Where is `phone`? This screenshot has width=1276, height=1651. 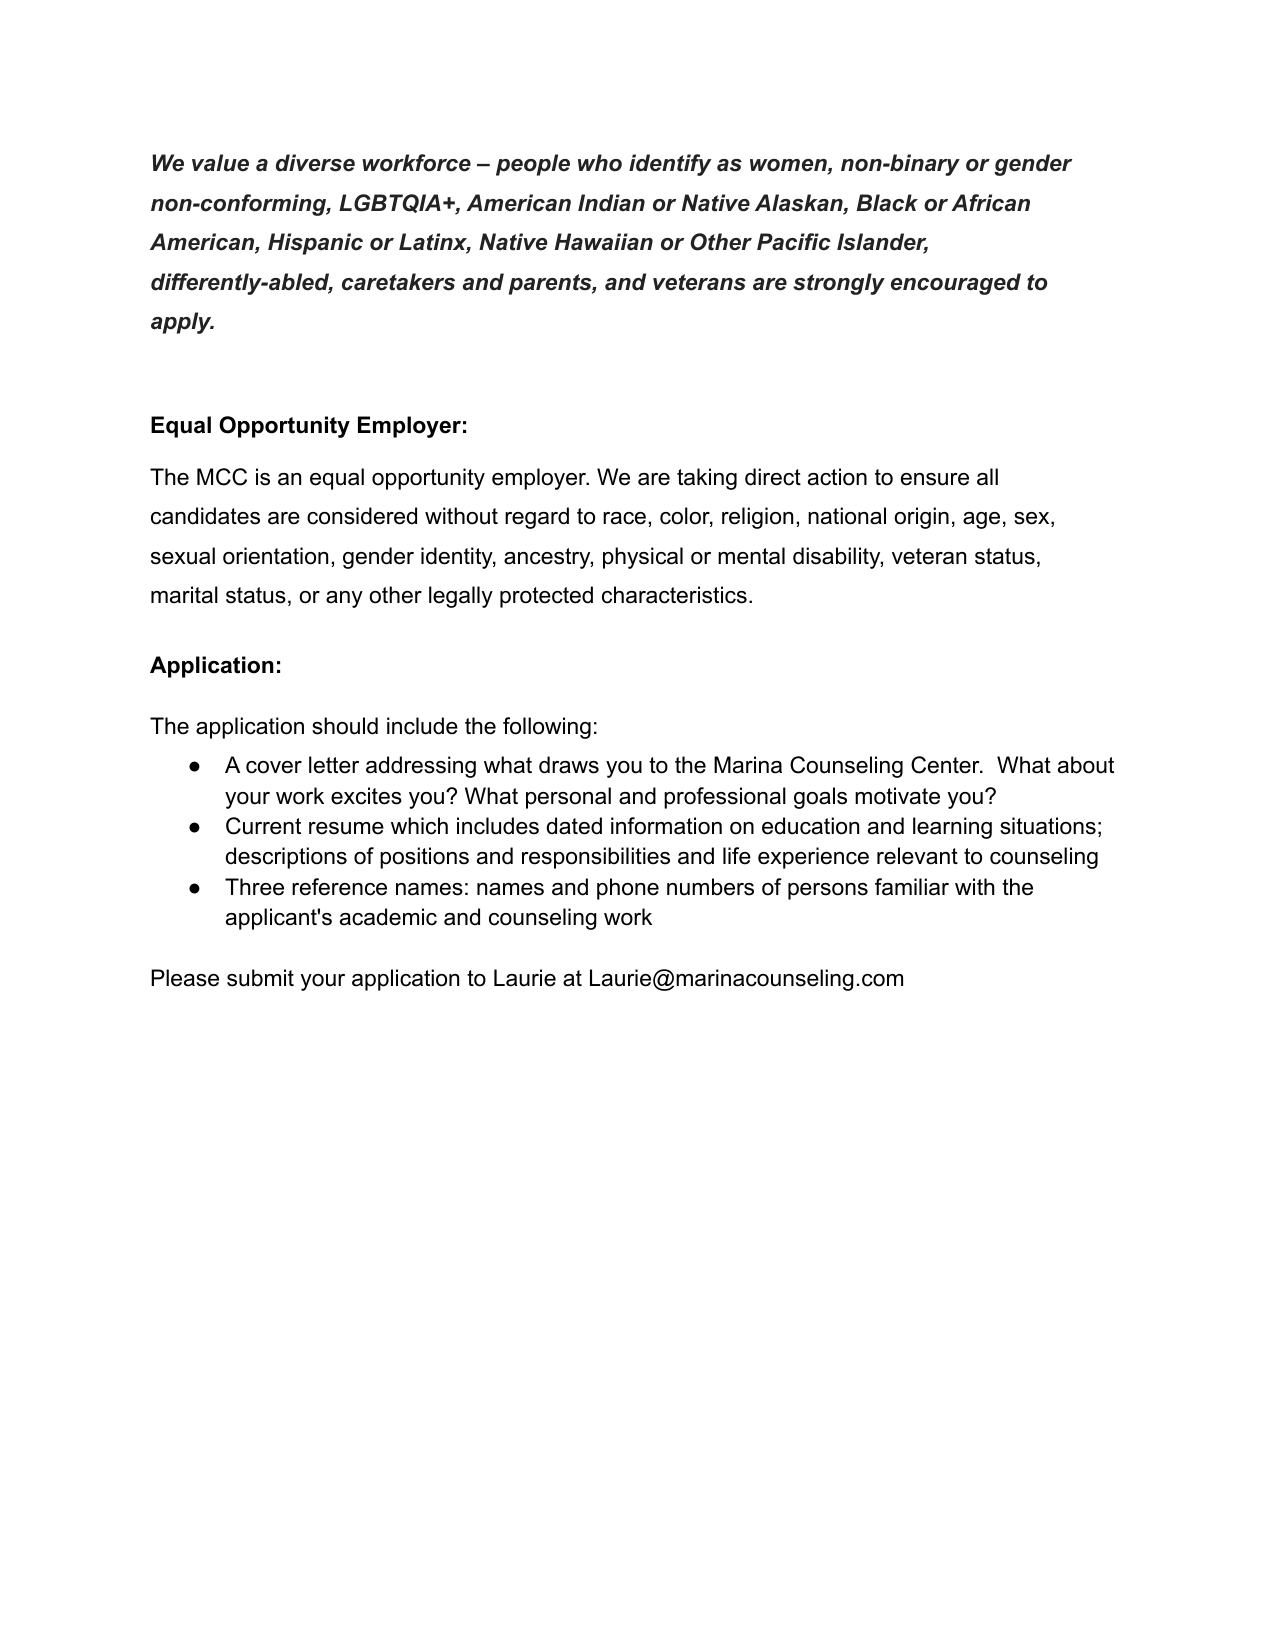
phone is located at coordinates (628, 889).
